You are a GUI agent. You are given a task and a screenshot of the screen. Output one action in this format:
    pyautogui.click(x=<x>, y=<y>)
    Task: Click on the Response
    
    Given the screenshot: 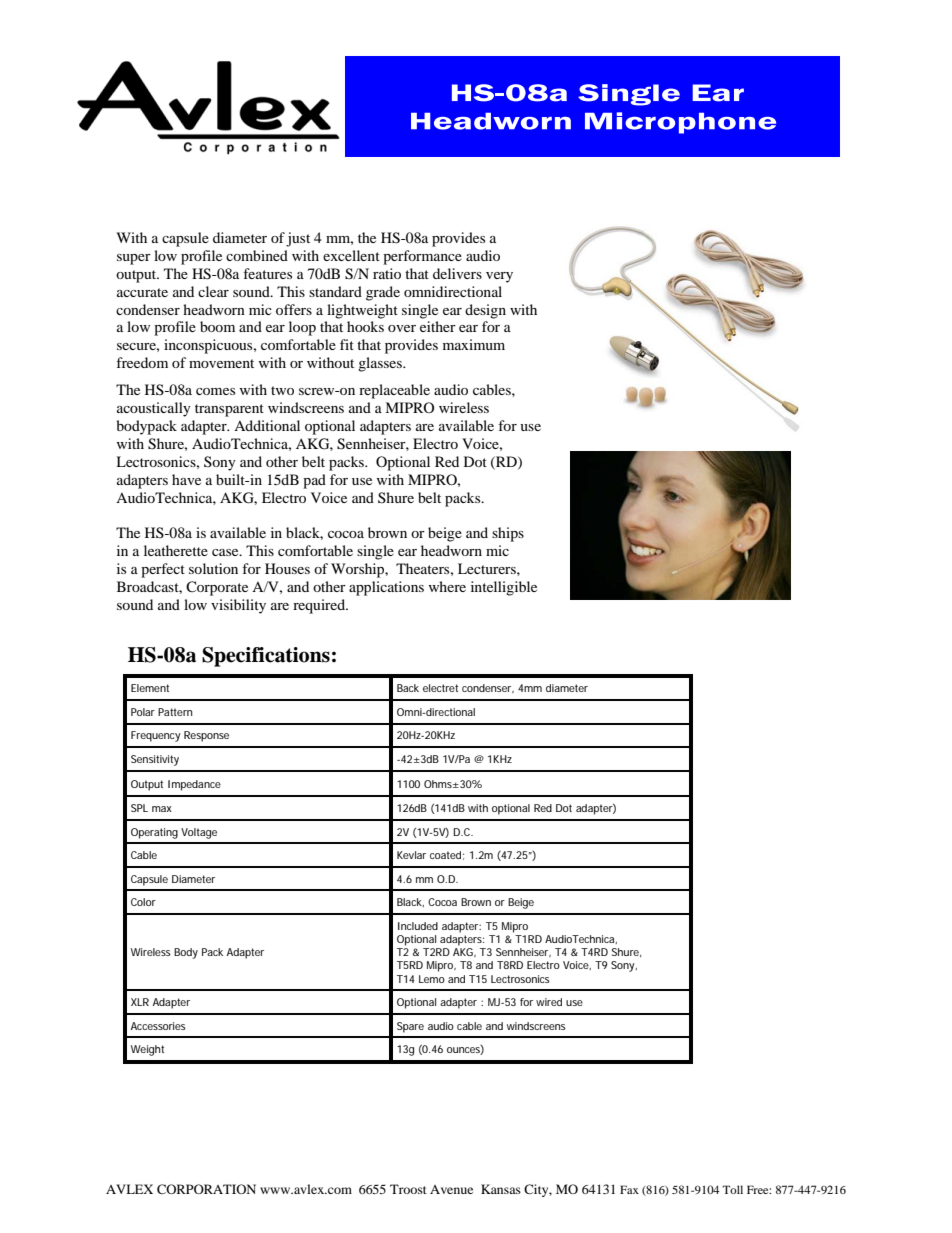 What is the action you would take?
    pyautogui.click(x=206, y=736)
